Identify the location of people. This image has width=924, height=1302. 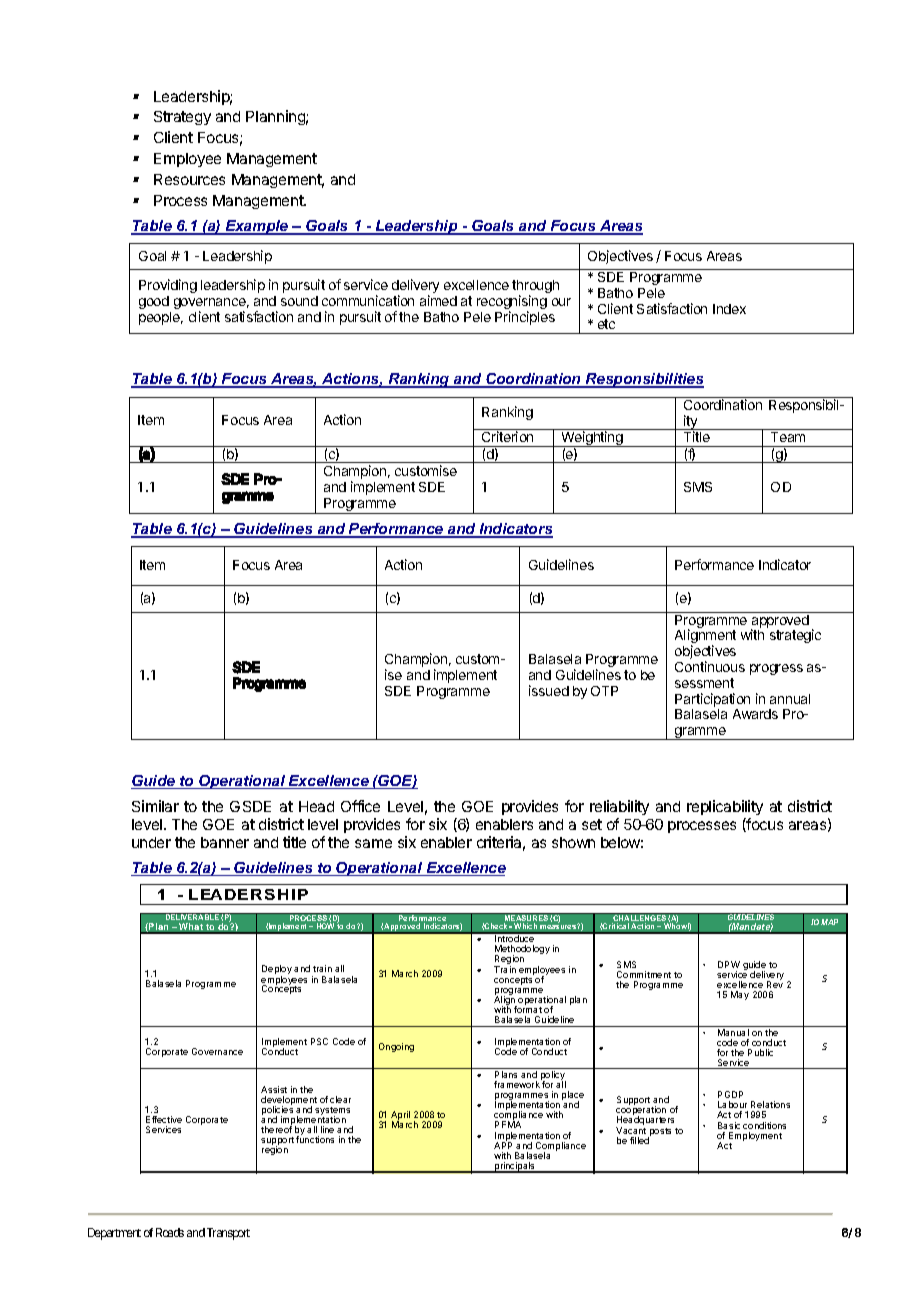
(161, 318).
